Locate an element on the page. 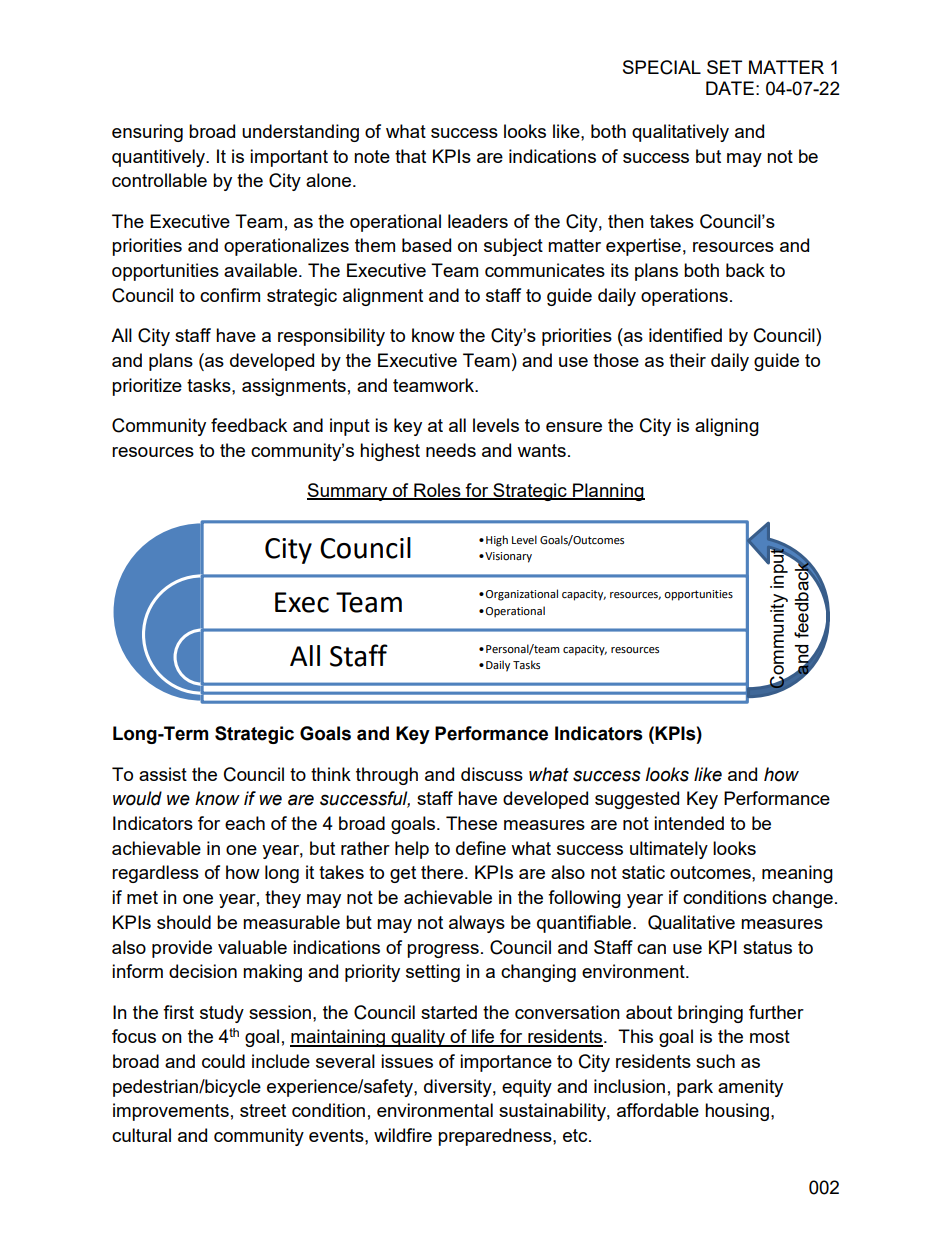  improvements is located at coordinates (171, 1112).
